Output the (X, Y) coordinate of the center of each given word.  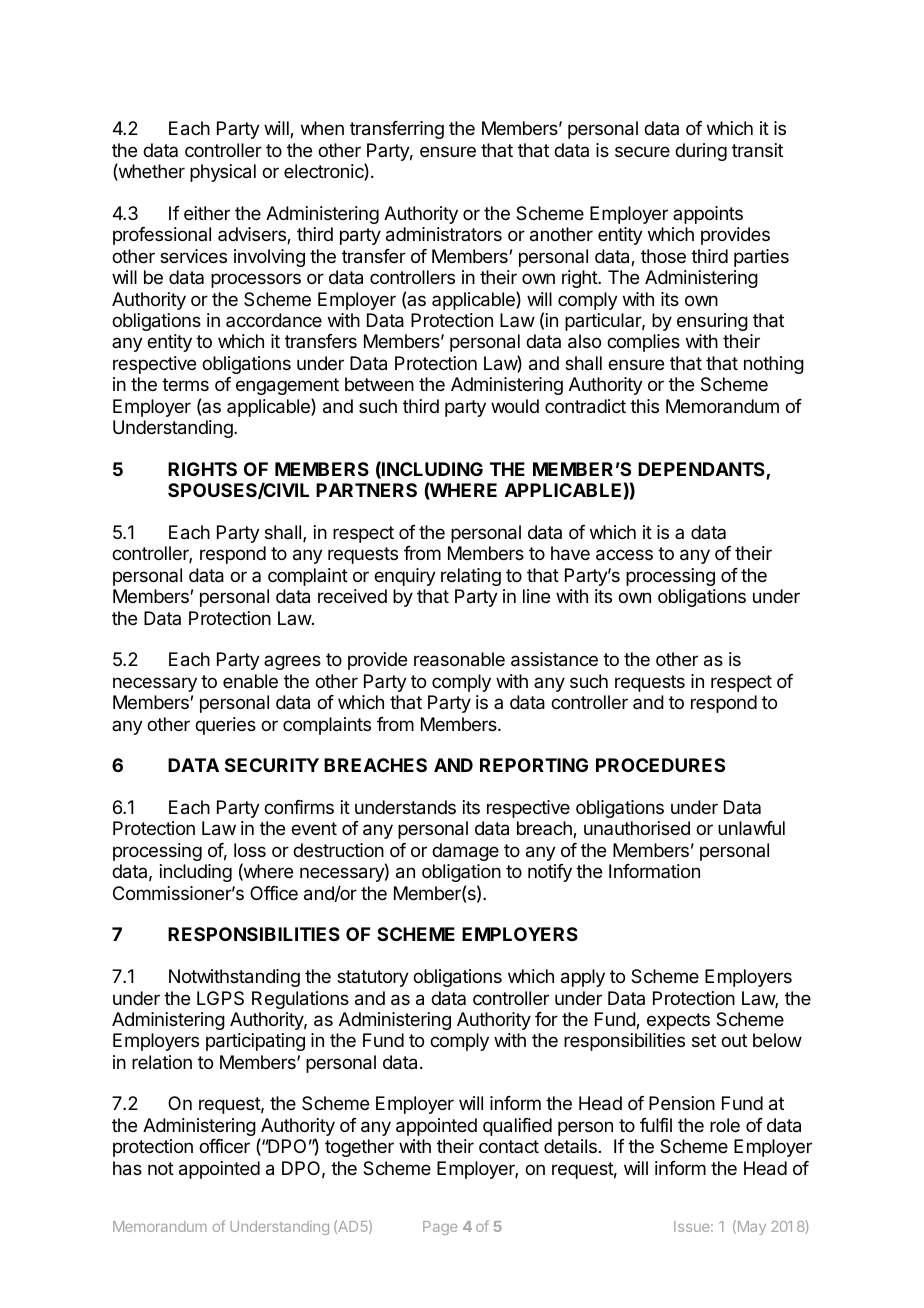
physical (223, 173)
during (701, 152)
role (725, 1125)
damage (465, 852)
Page (440, 1228)
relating (471, 577)
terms (185, 384)
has (127, 1168)
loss (250, 850)
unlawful (751, 828)
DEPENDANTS (702, 470)
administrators (444, 234)
